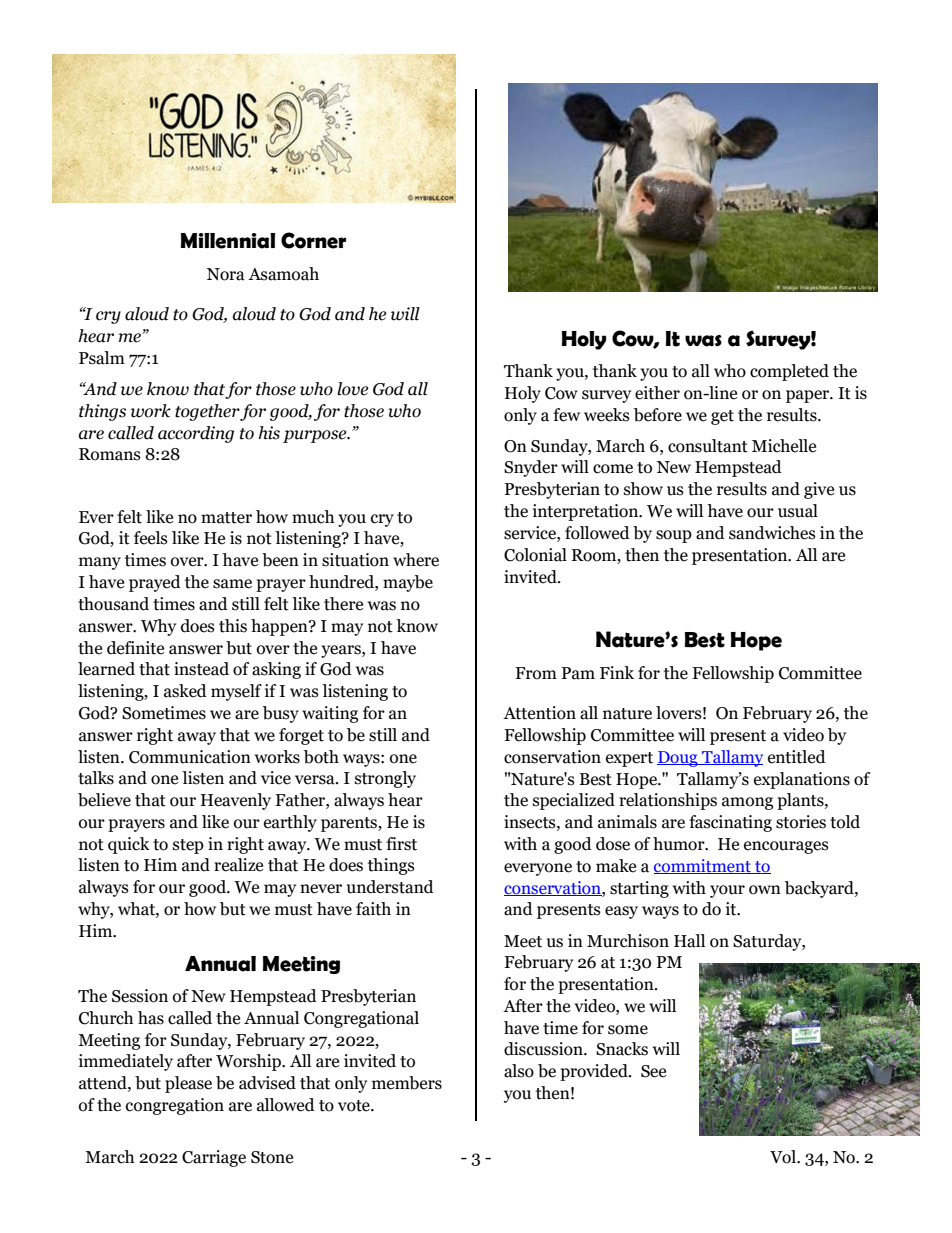  What do you see at coordinates (226, 274) in the page?
I see `Nora` at bounding box center [226, 274].
